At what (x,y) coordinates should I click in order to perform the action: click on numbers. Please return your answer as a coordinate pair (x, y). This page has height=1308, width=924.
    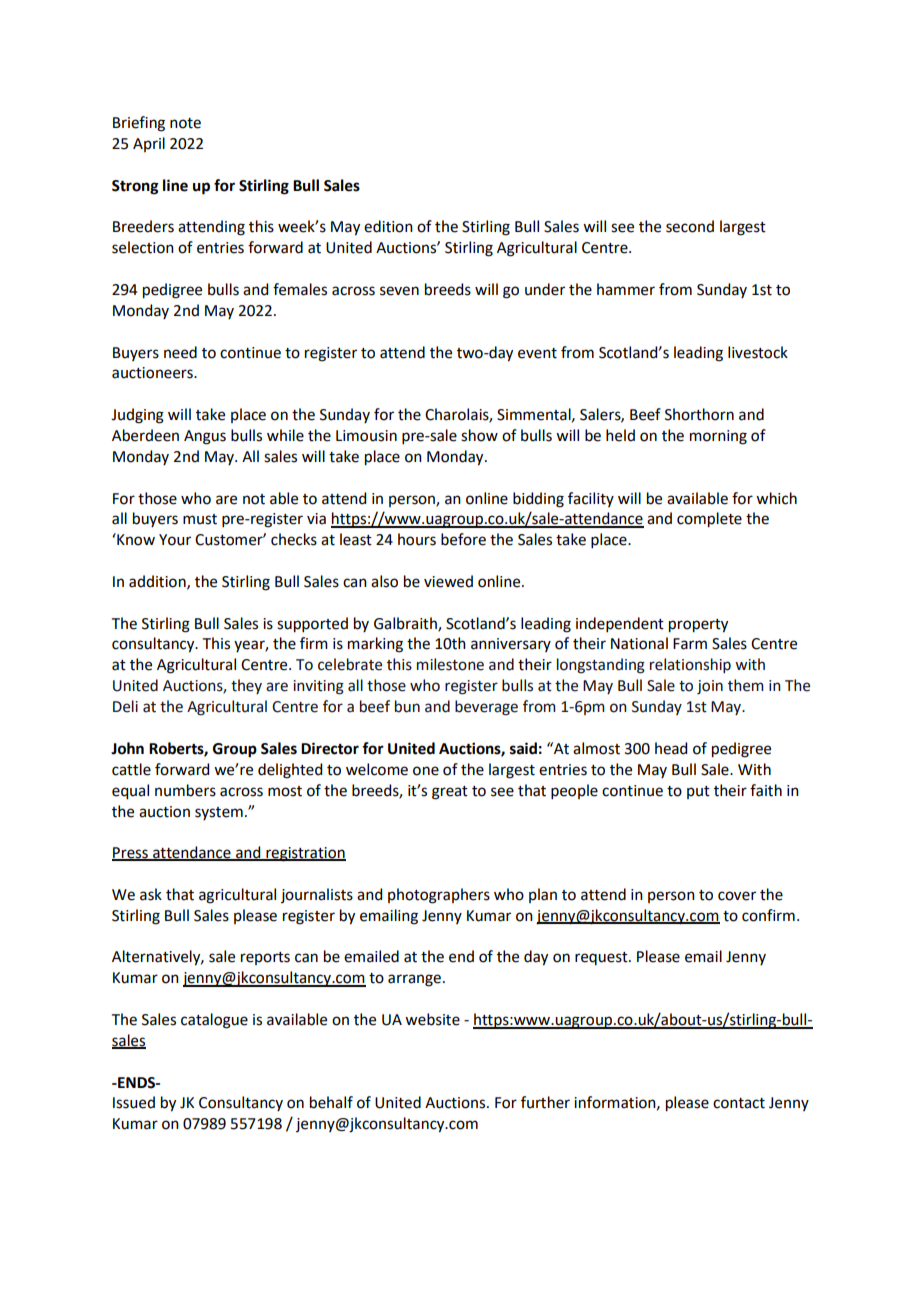
    Looking at the image, I should click on (185, 790).
